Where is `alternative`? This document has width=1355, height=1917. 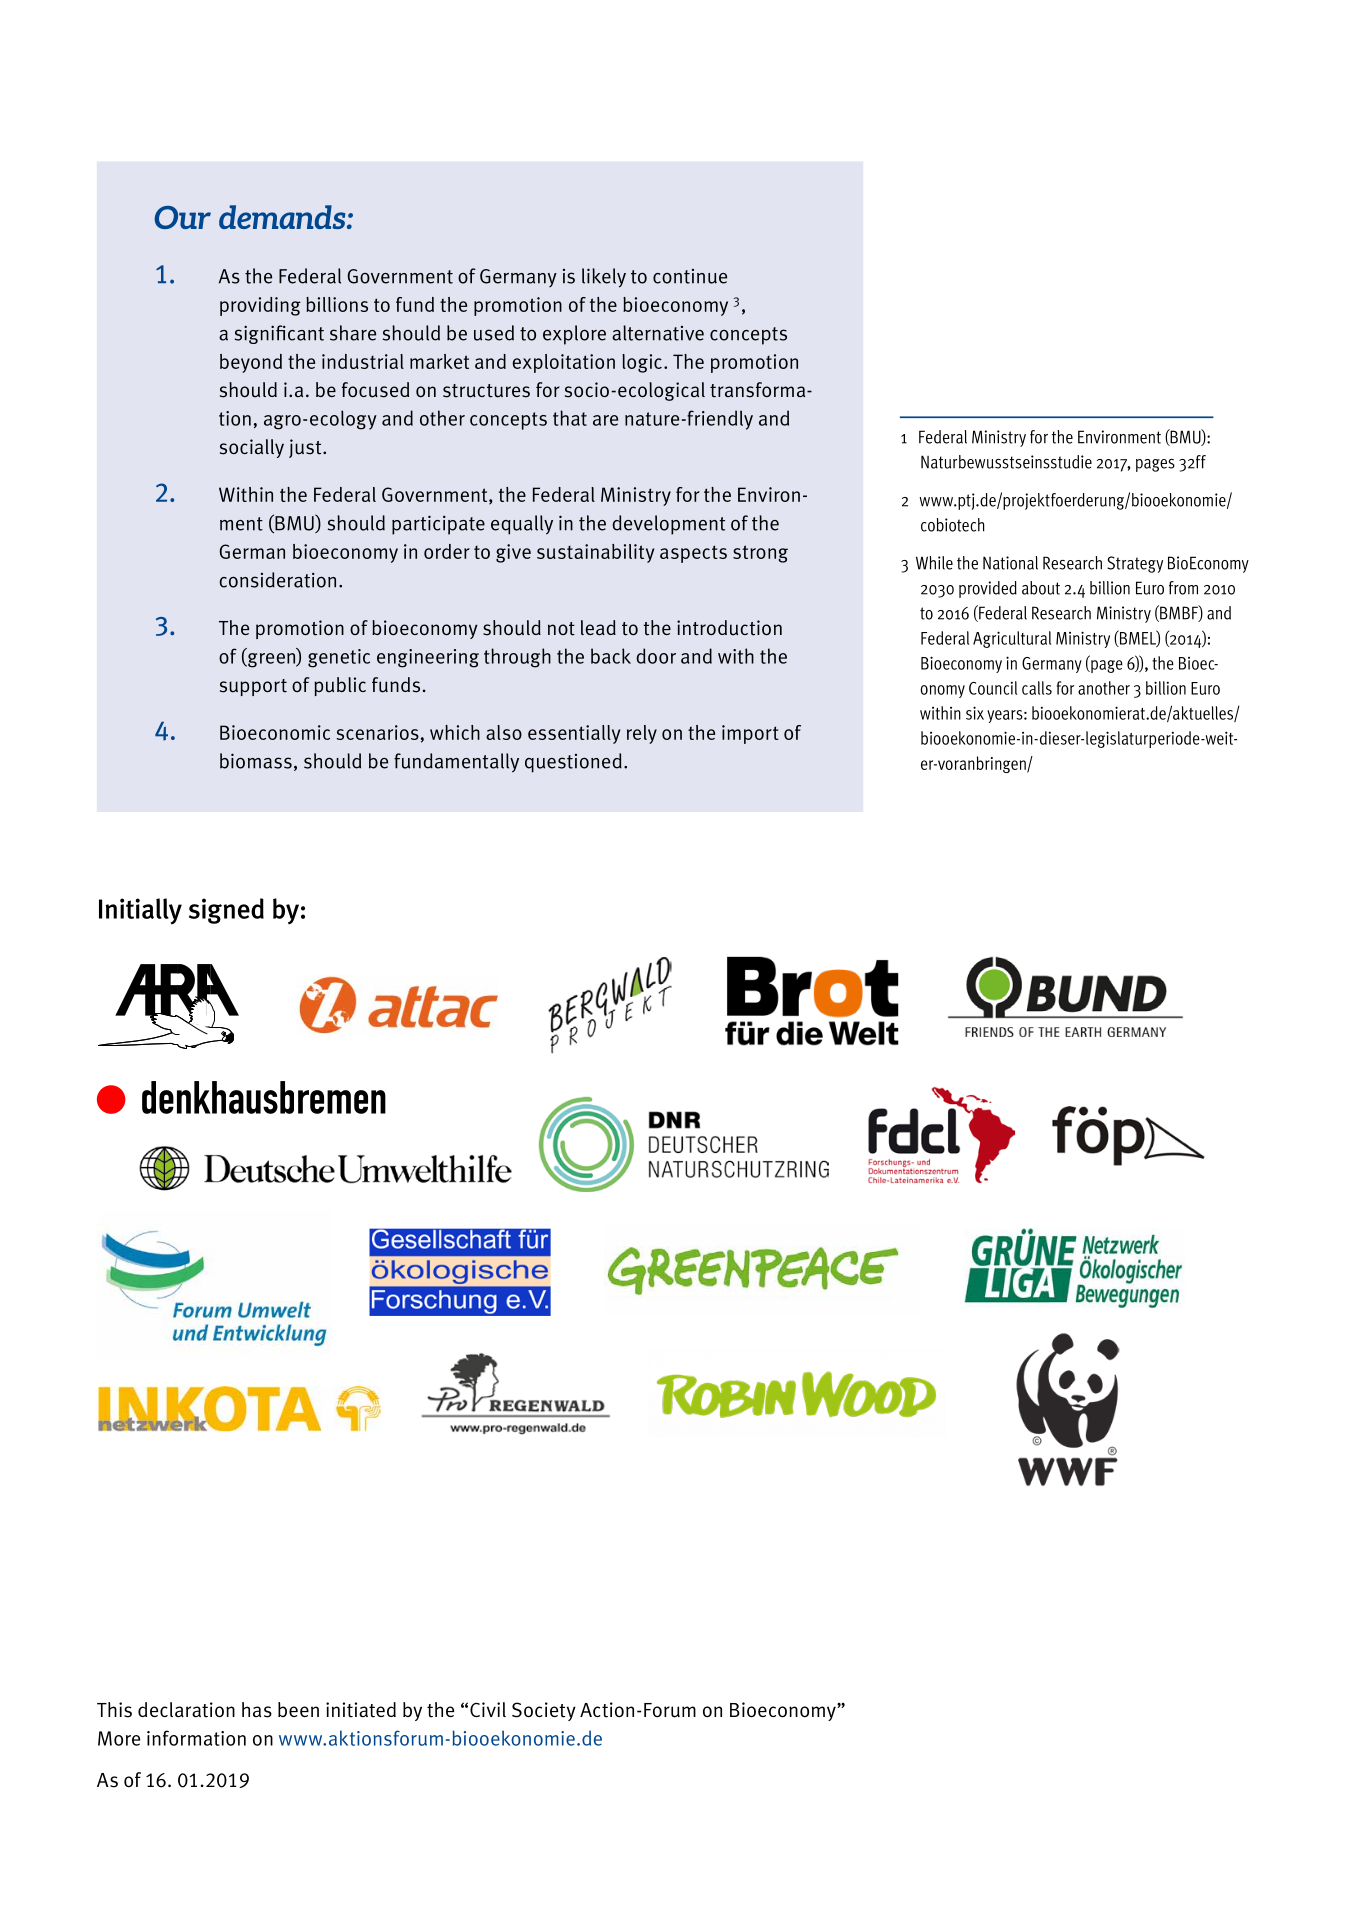 alternative is located at coordinates (658, 333).
